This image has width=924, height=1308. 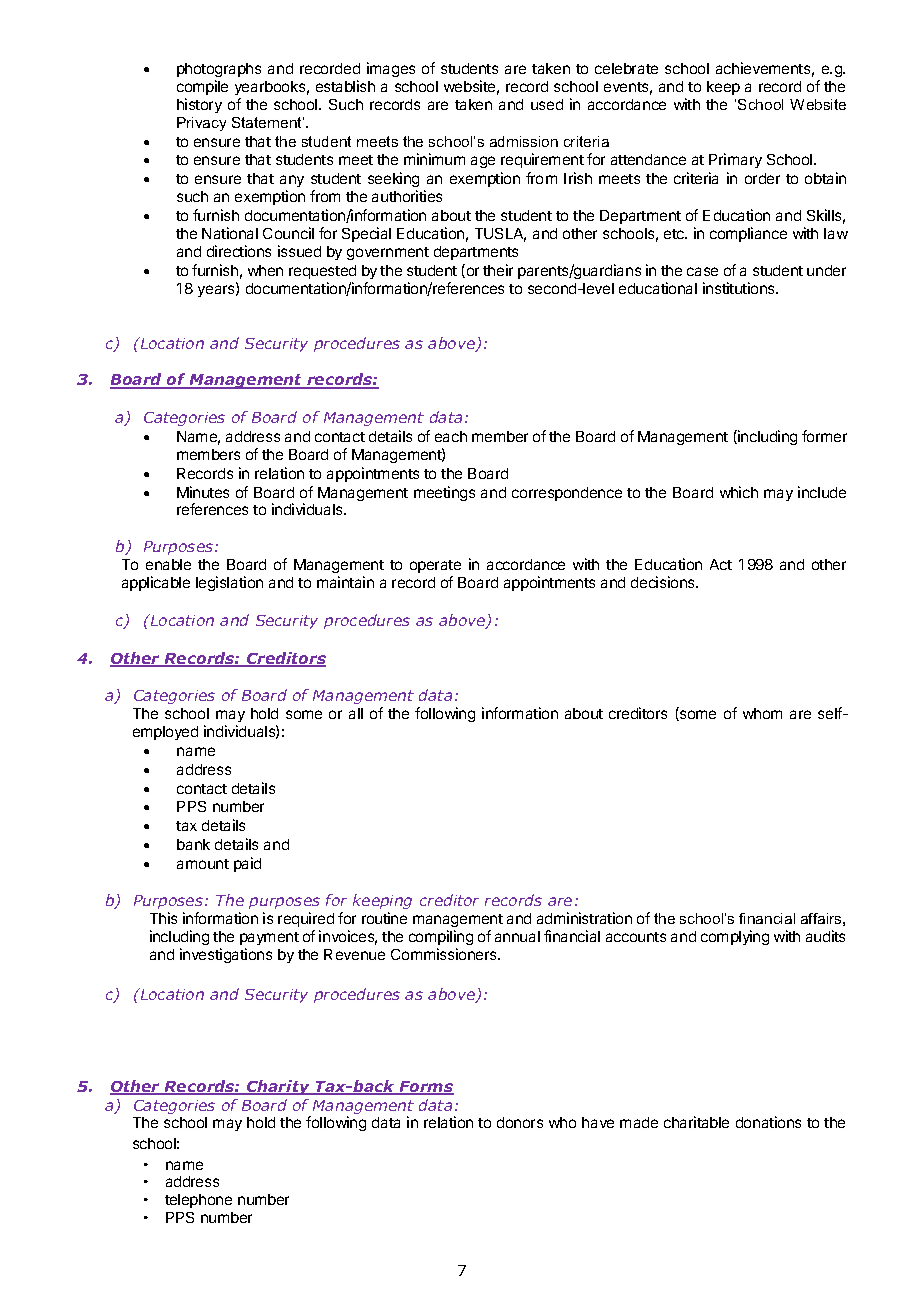 What do you see at coordinates (435, 566) in the image?
I see `operate` at bounding box center [435, 566].
